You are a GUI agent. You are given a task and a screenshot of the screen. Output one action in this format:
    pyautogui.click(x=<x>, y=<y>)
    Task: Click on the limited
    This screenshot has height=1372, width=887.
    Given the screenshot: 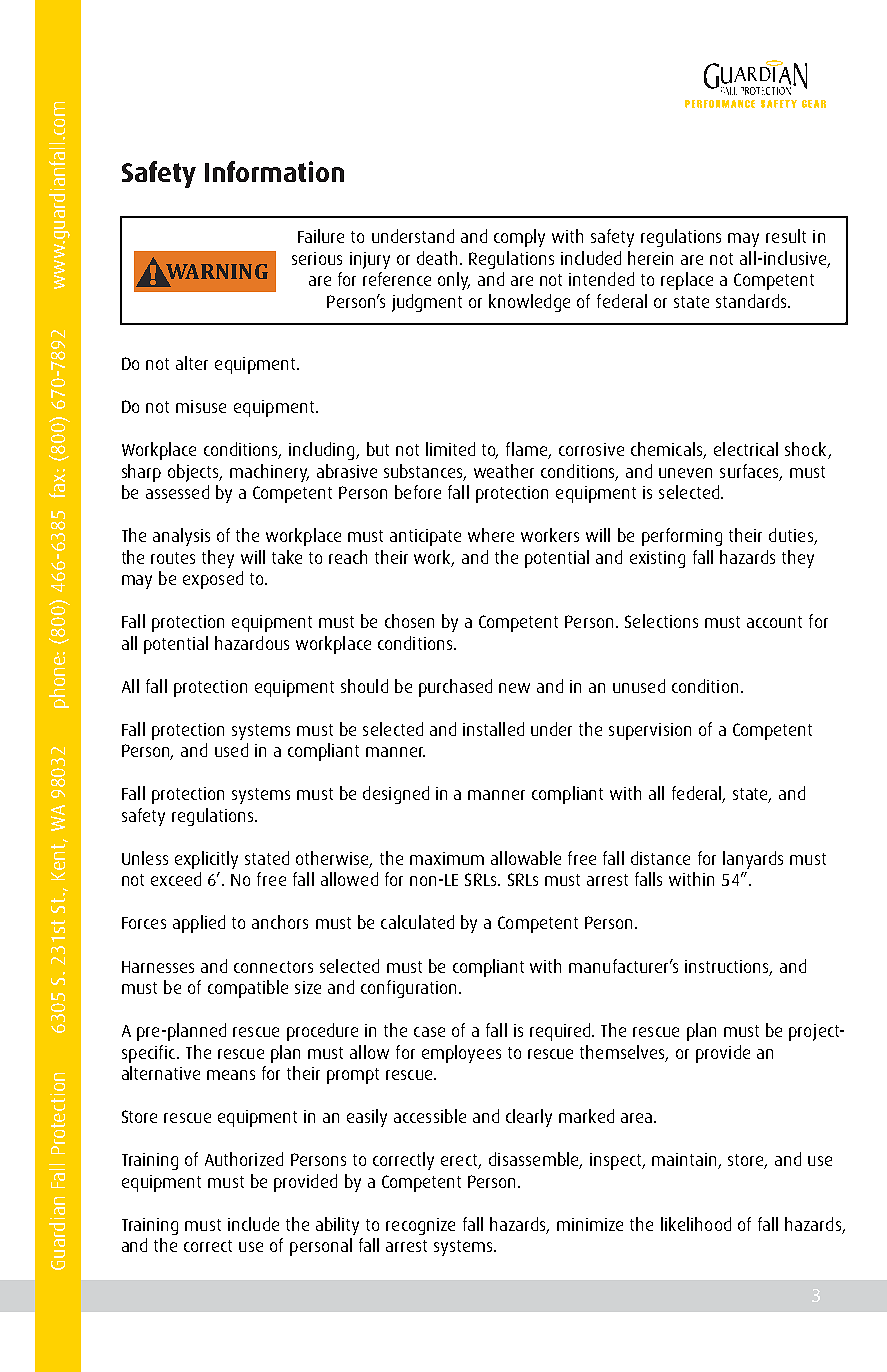 What is the action you would take?
    pyautogui.click(x=450, y=449)
